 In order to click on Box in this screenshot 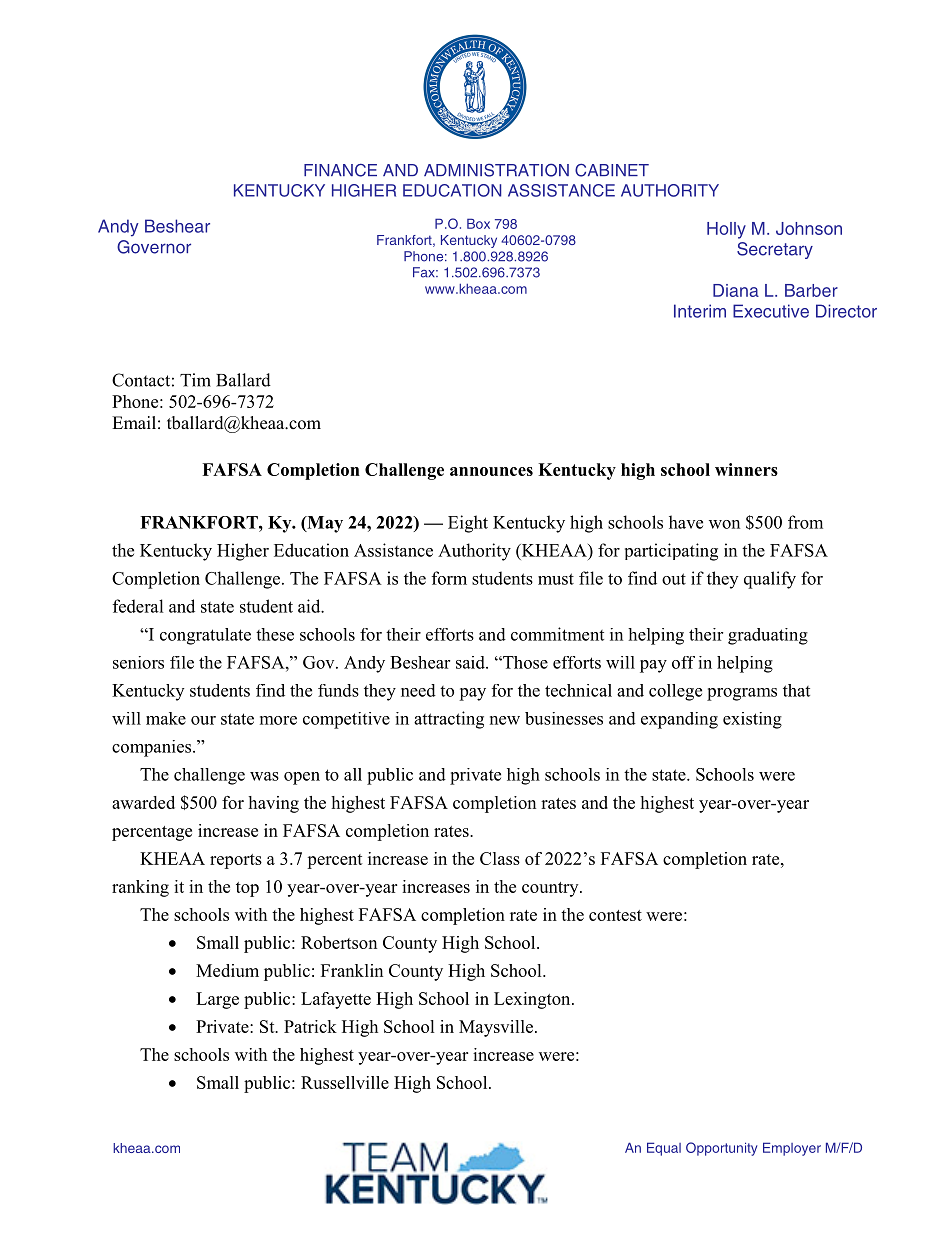, I will do `click(478, 223)`.
